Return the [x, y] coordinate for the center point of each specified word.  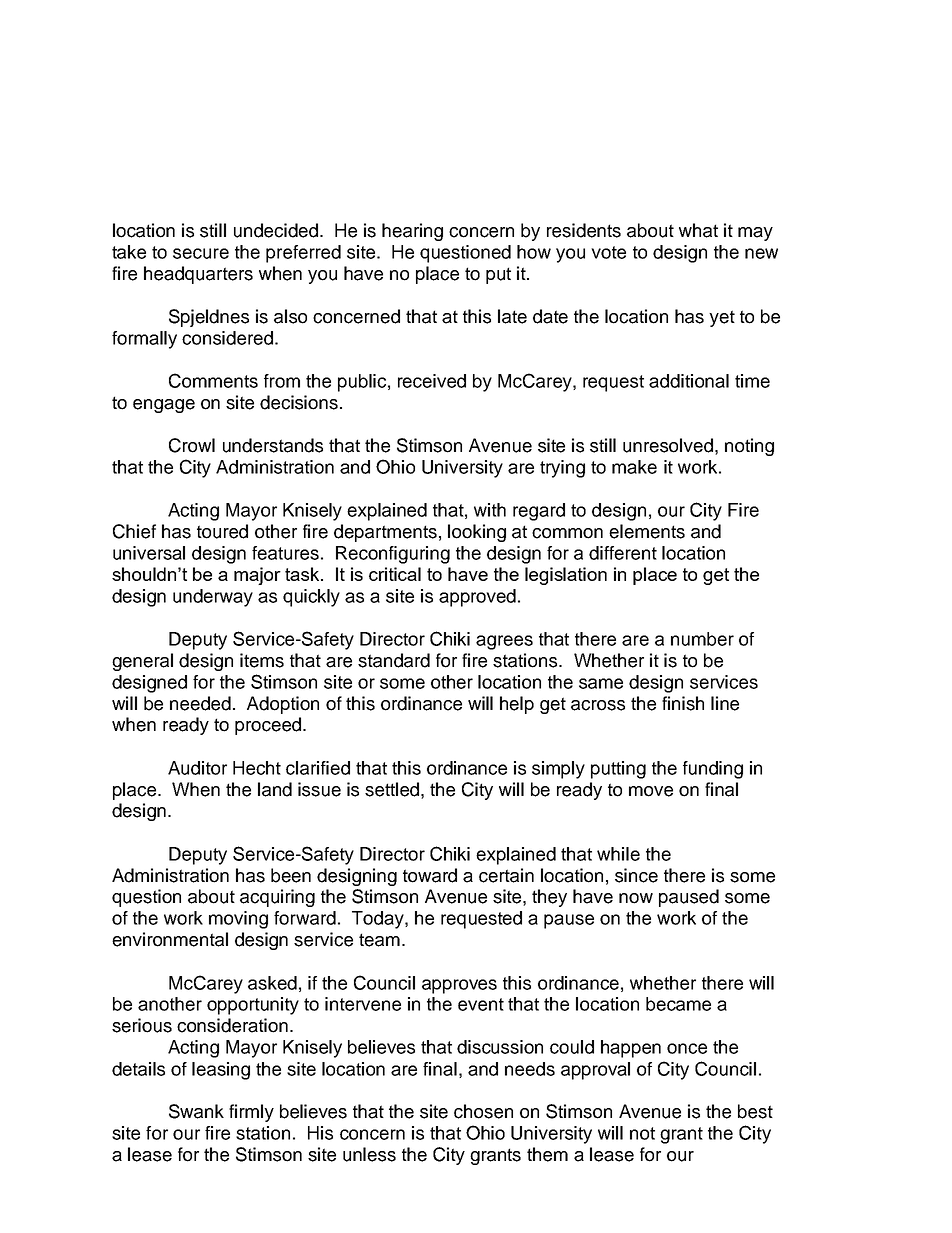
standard [394, 660]
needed [200, 703]
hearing [412, 232]
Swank [196, 1111]
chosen [483, 1111]
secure [201, 253]
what [698, 230]
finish [683, 703]
